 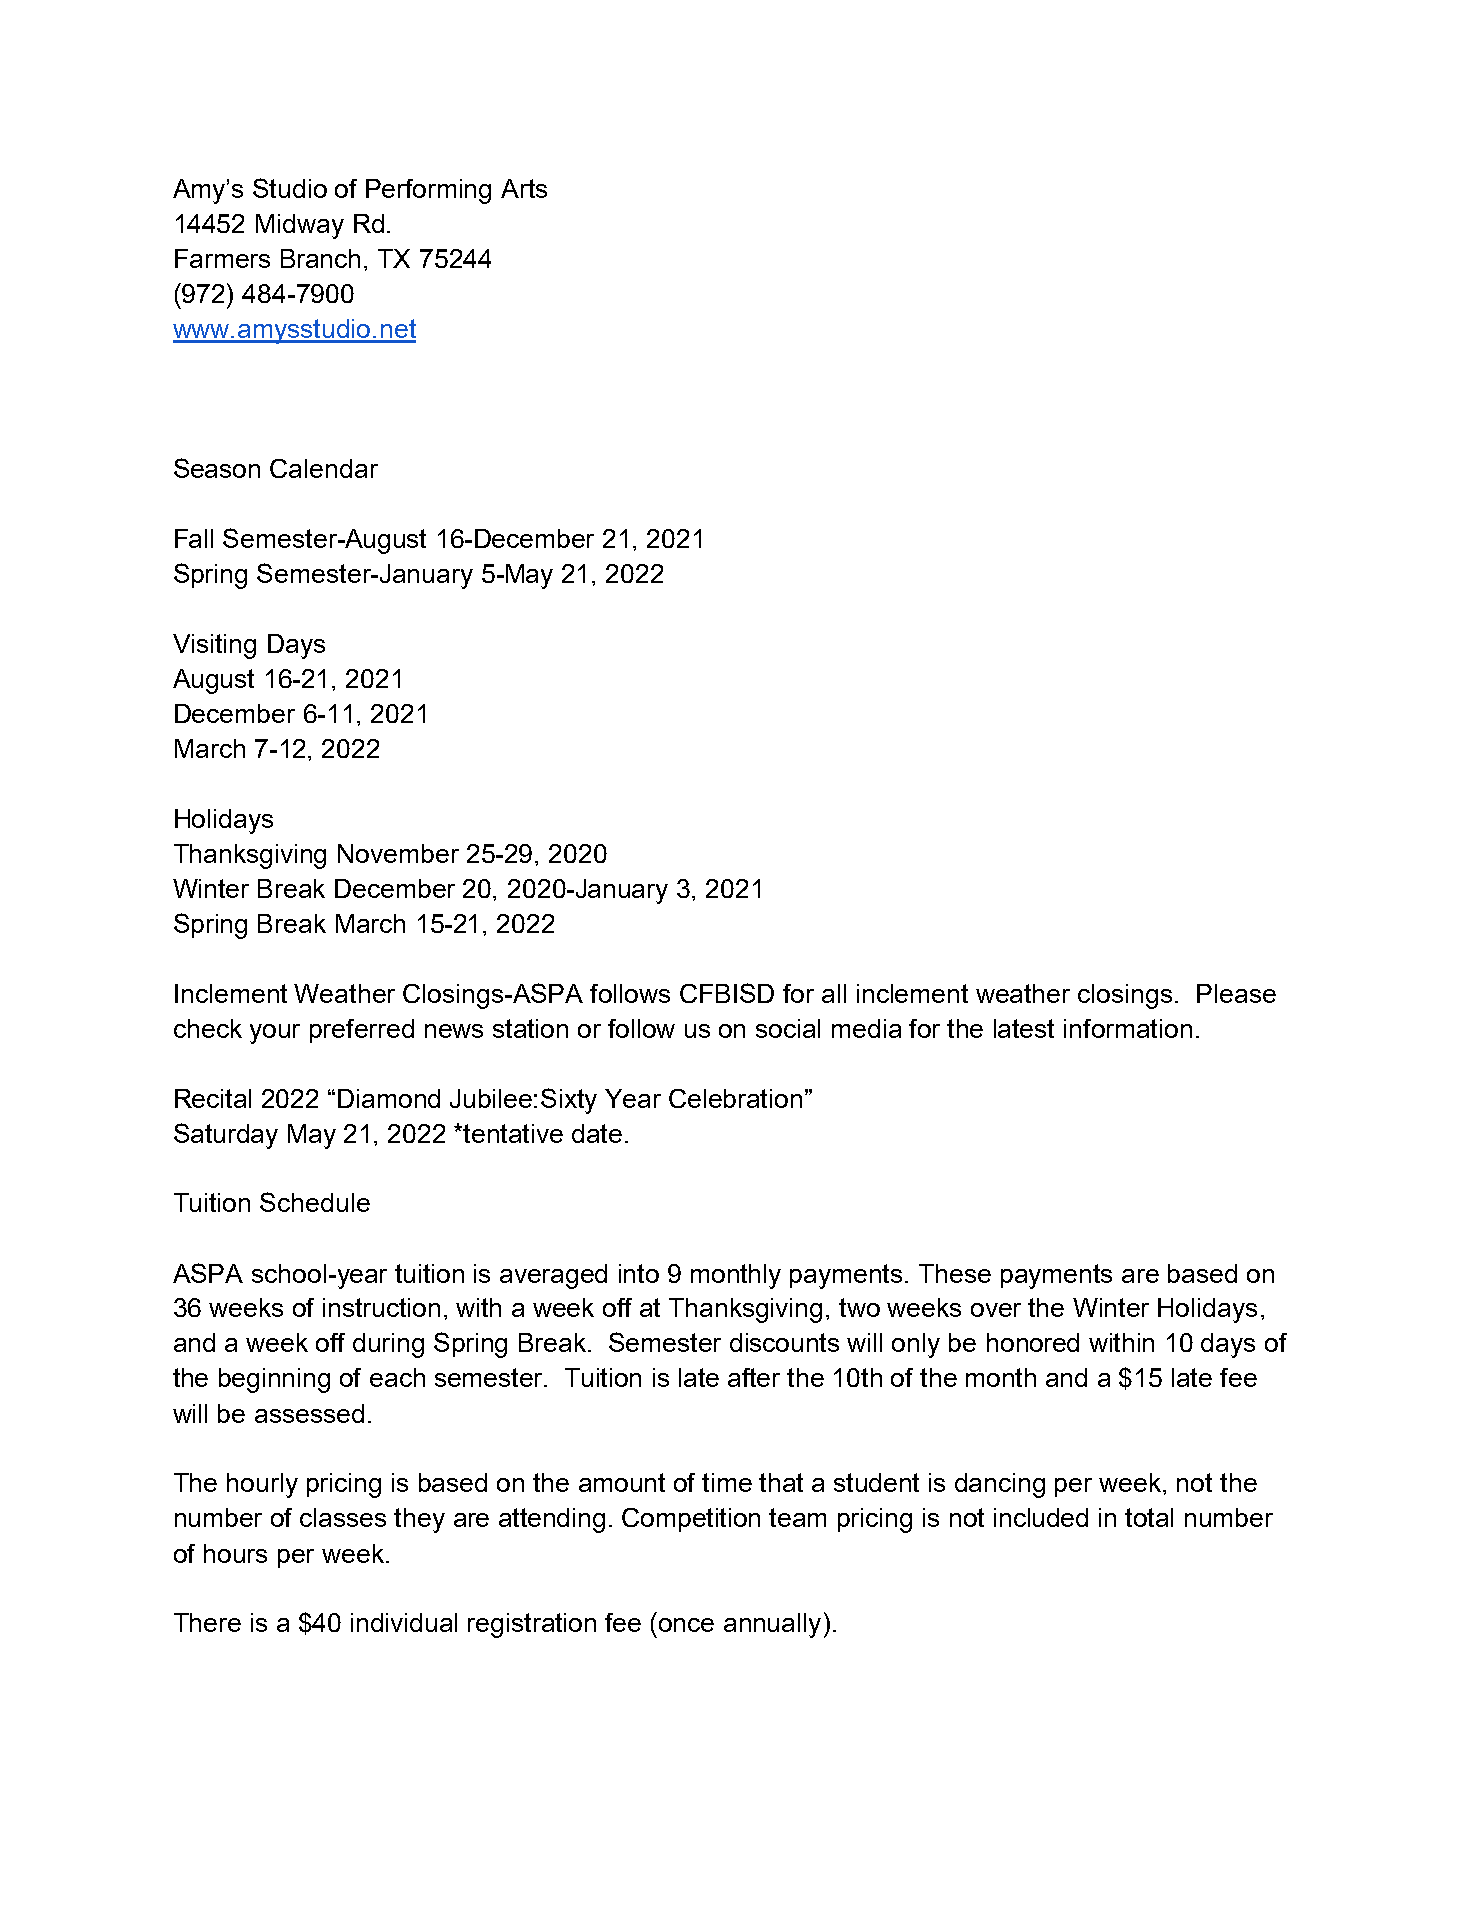 What do you see at coordinates (788, 1028) in the screenshot?
I see `social` at bounding box center [788, 1028].
